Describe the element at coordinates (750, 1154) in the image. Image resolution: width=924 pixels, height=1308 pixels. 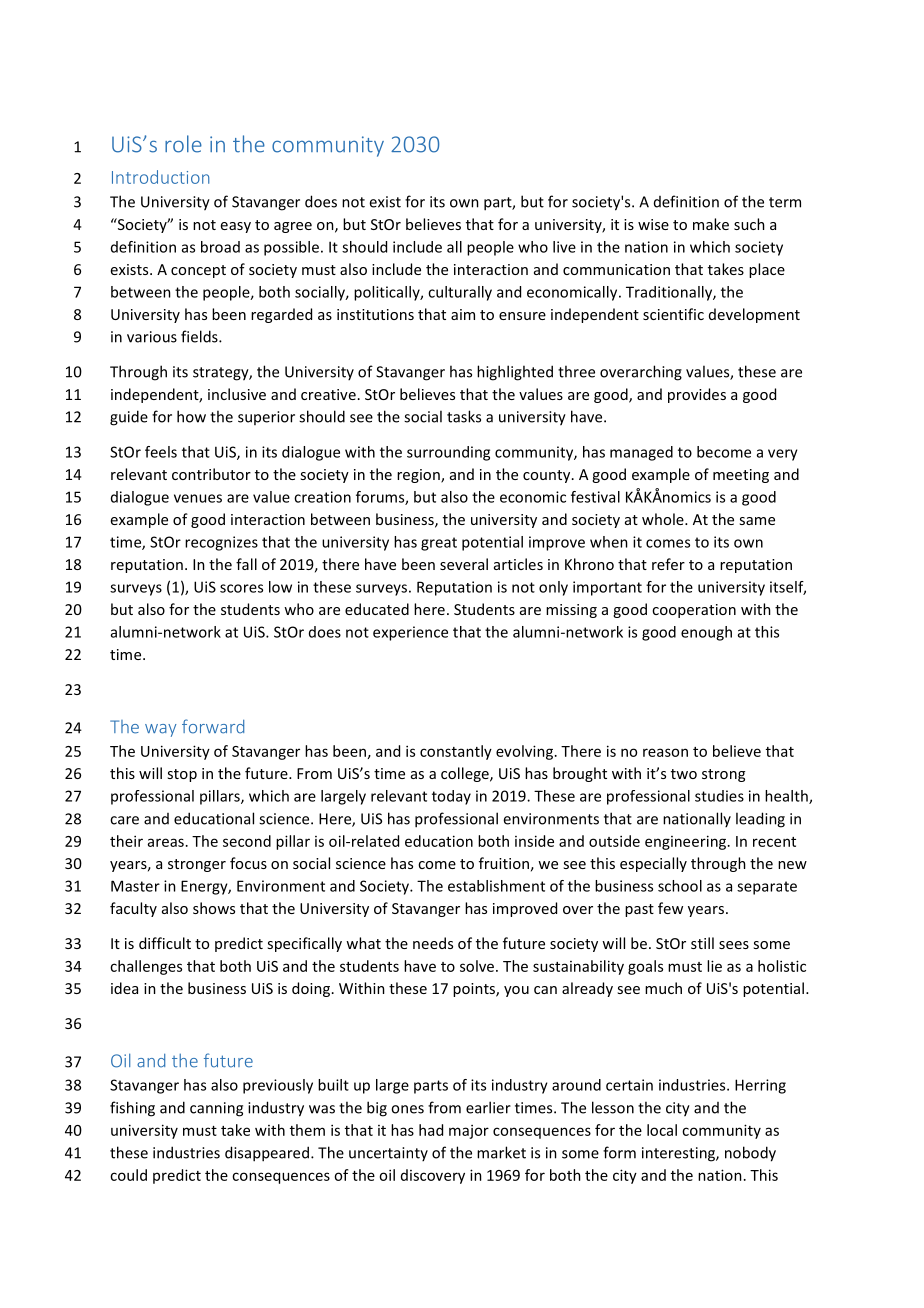
I see `nobody` at that location.
